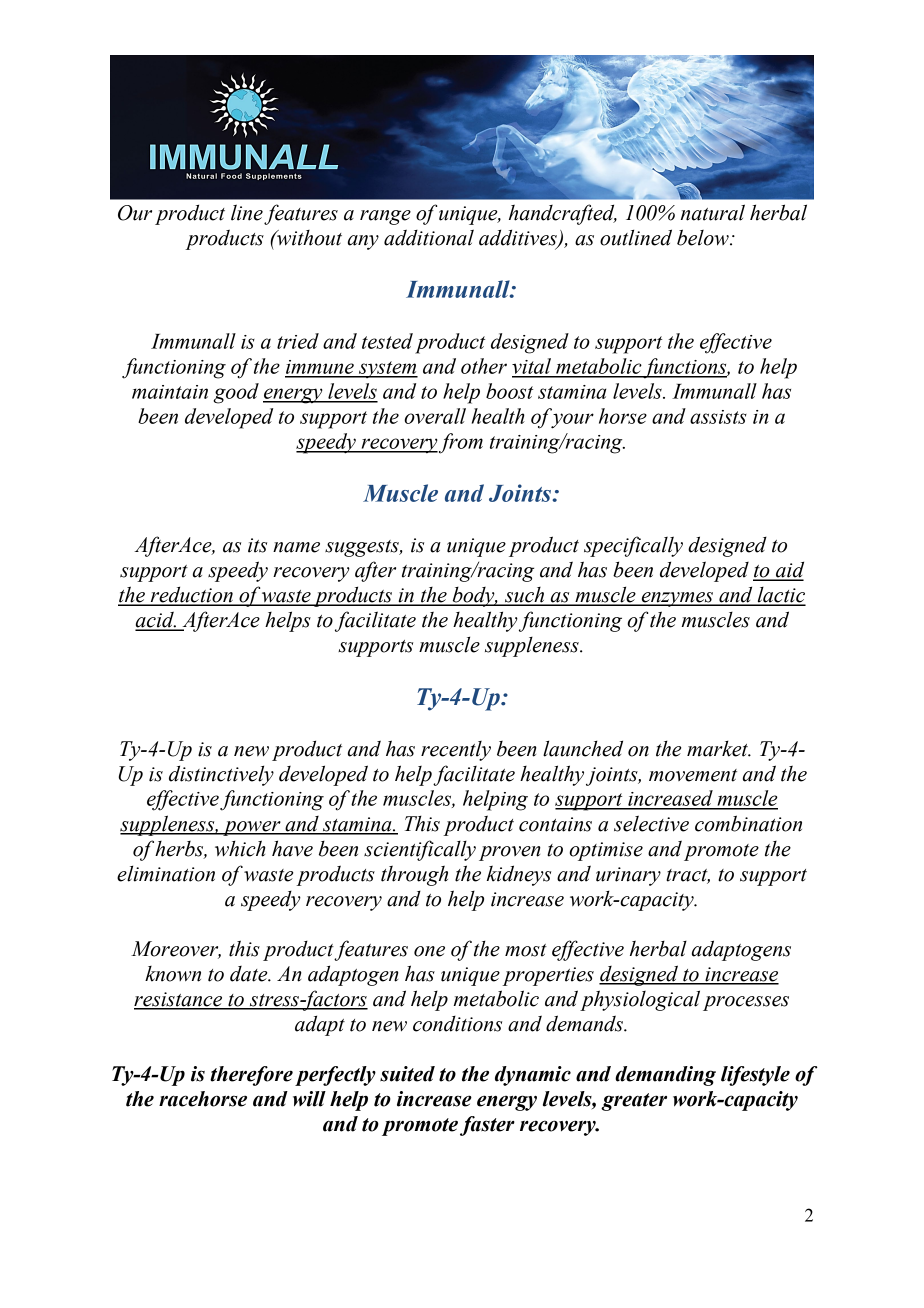  I want to click on below, so click(704, 237).
